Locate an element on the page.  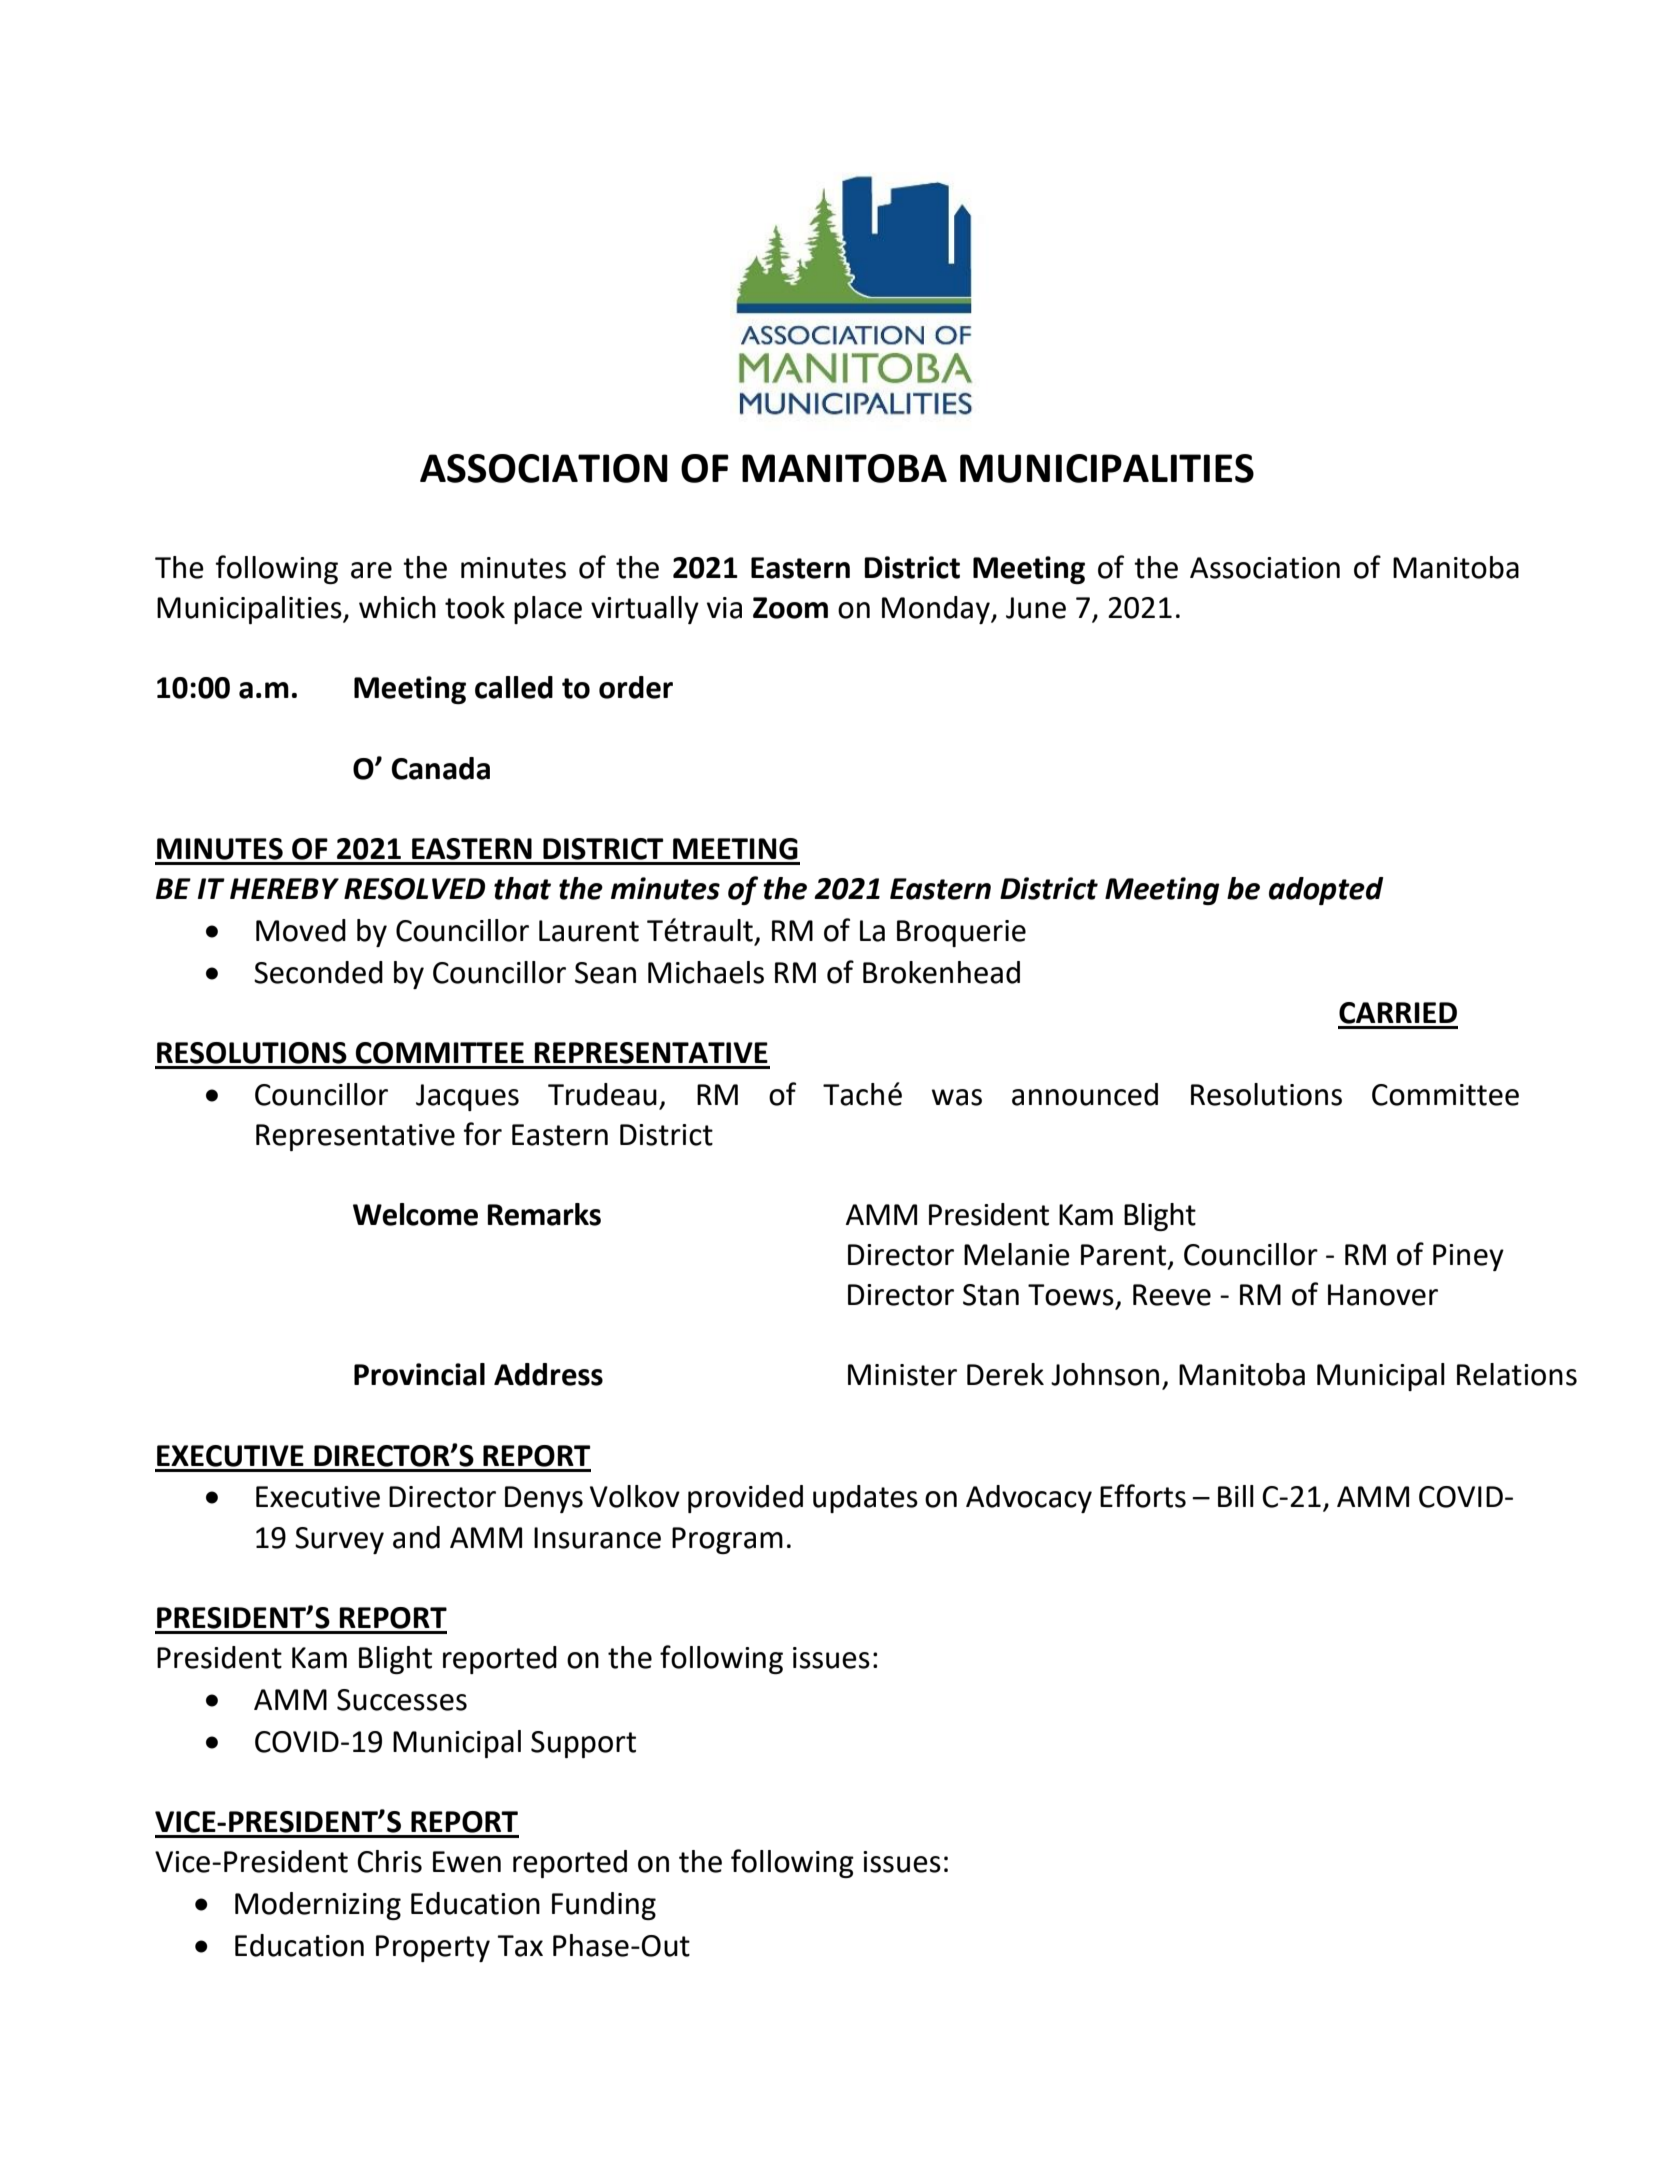
and is located at coordinates (416, 1537).
